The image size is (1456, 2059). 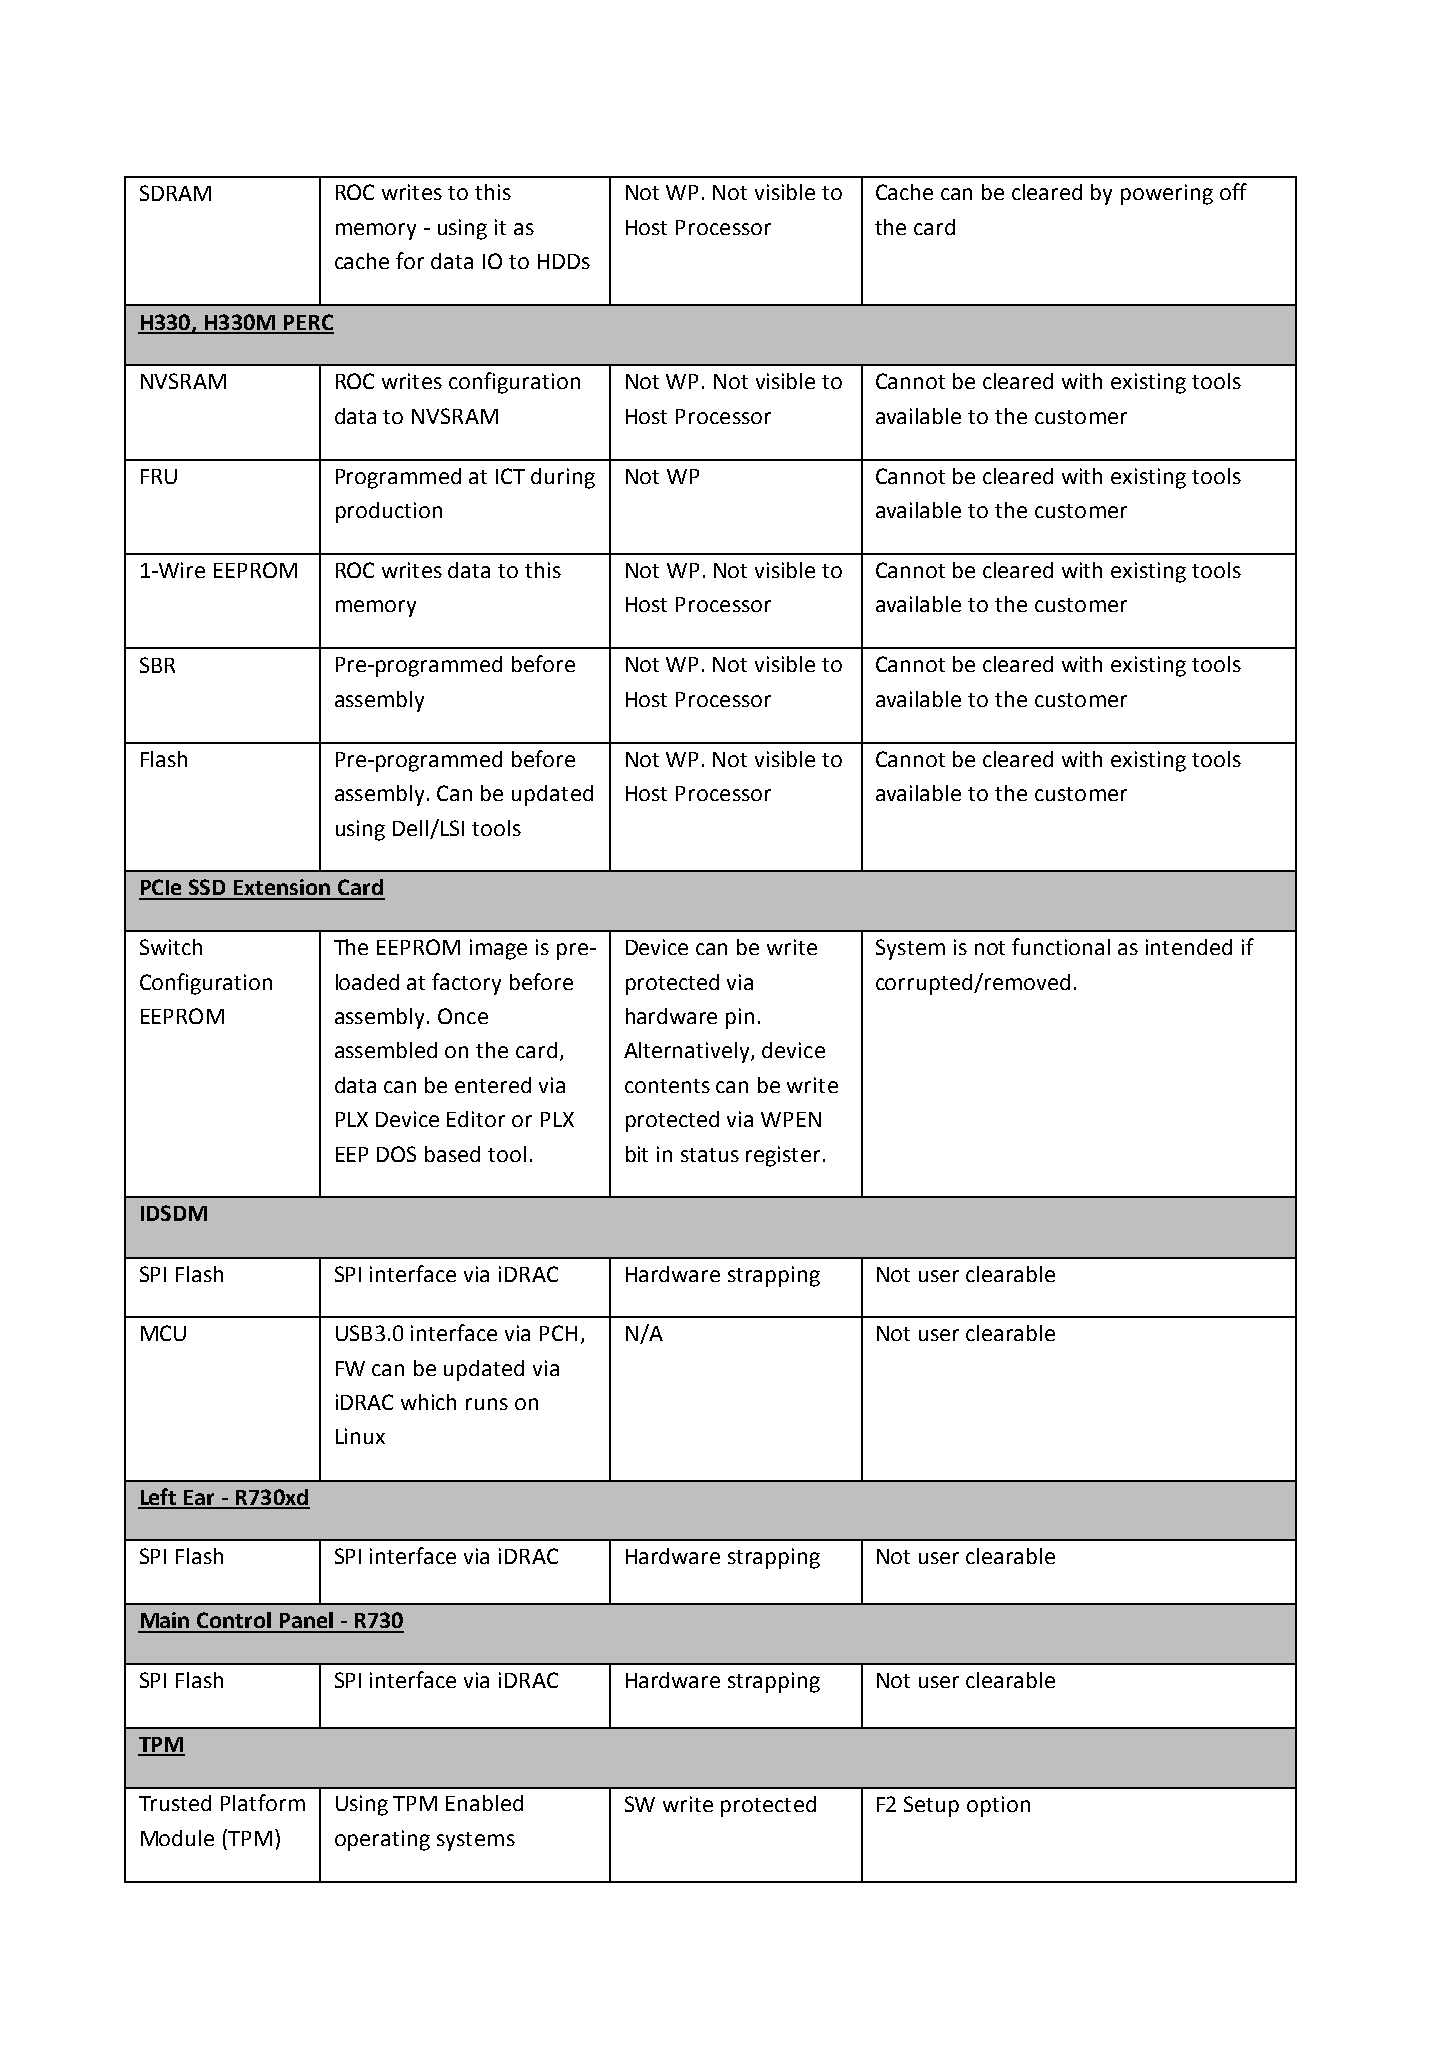 What do you see at coordinates (263, 1802) in the screenshot?
I see `Platform` at bounding box center [263, 1802].
